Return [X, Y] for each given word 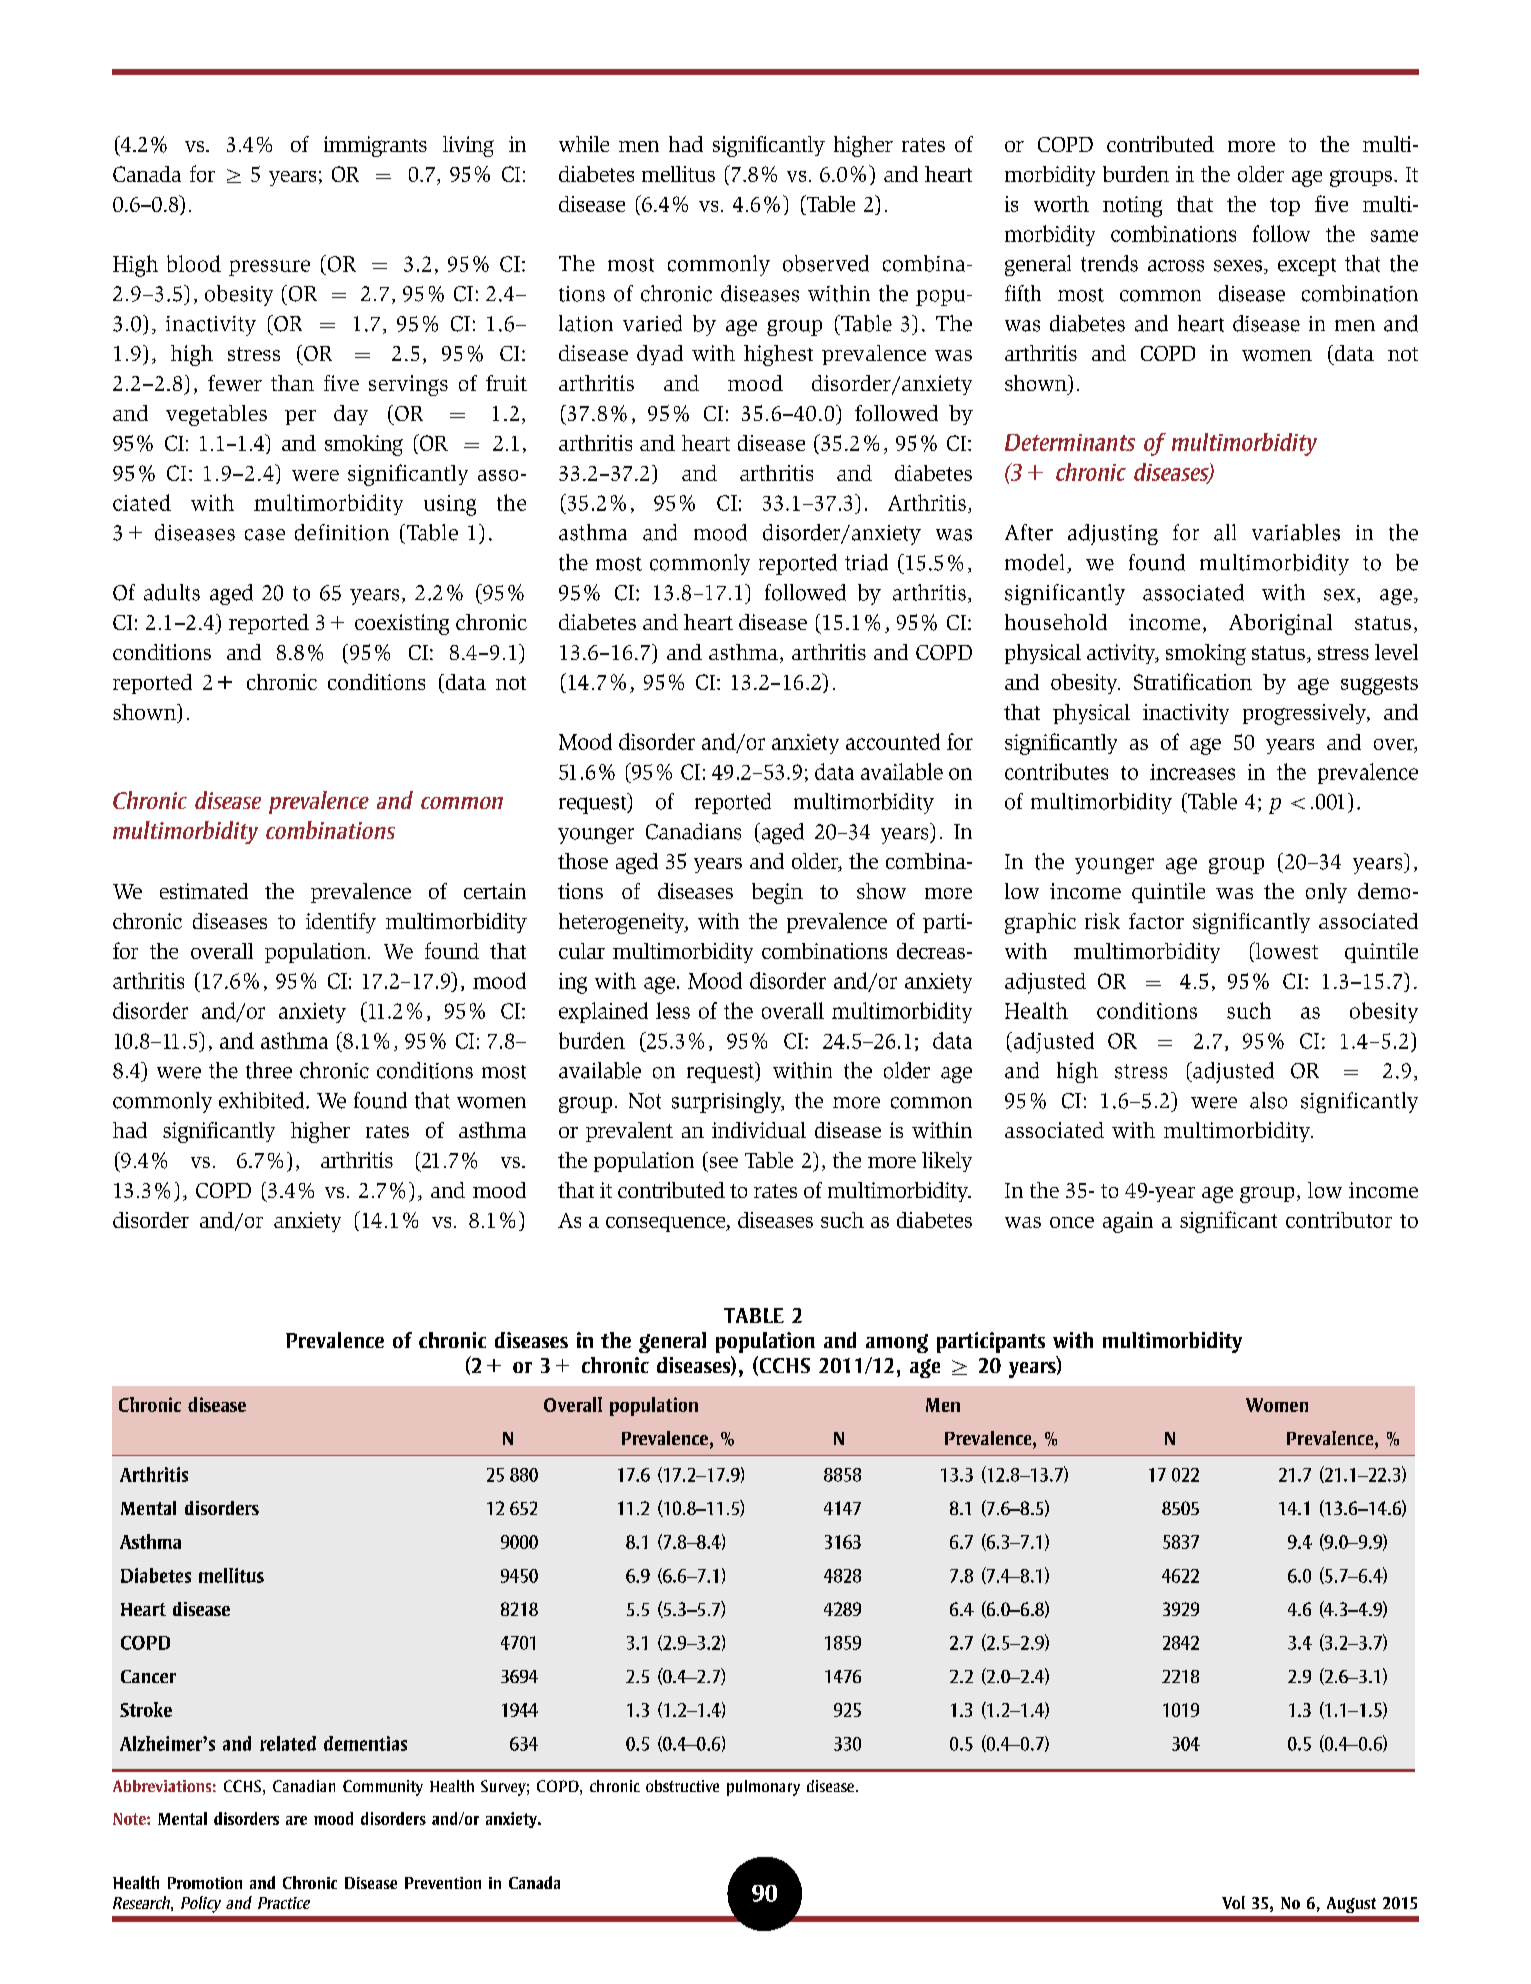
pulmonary [763, 1788]
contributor [1339, 1220]
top [1285, 207]
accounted [893, 741]
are [296, 1820]
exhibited [263, 1100]
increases [1192, 772]
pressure [269, 268]
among [897, 1343]
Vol [1233, 1902]
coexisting [402, 624]
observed [826, 263]
